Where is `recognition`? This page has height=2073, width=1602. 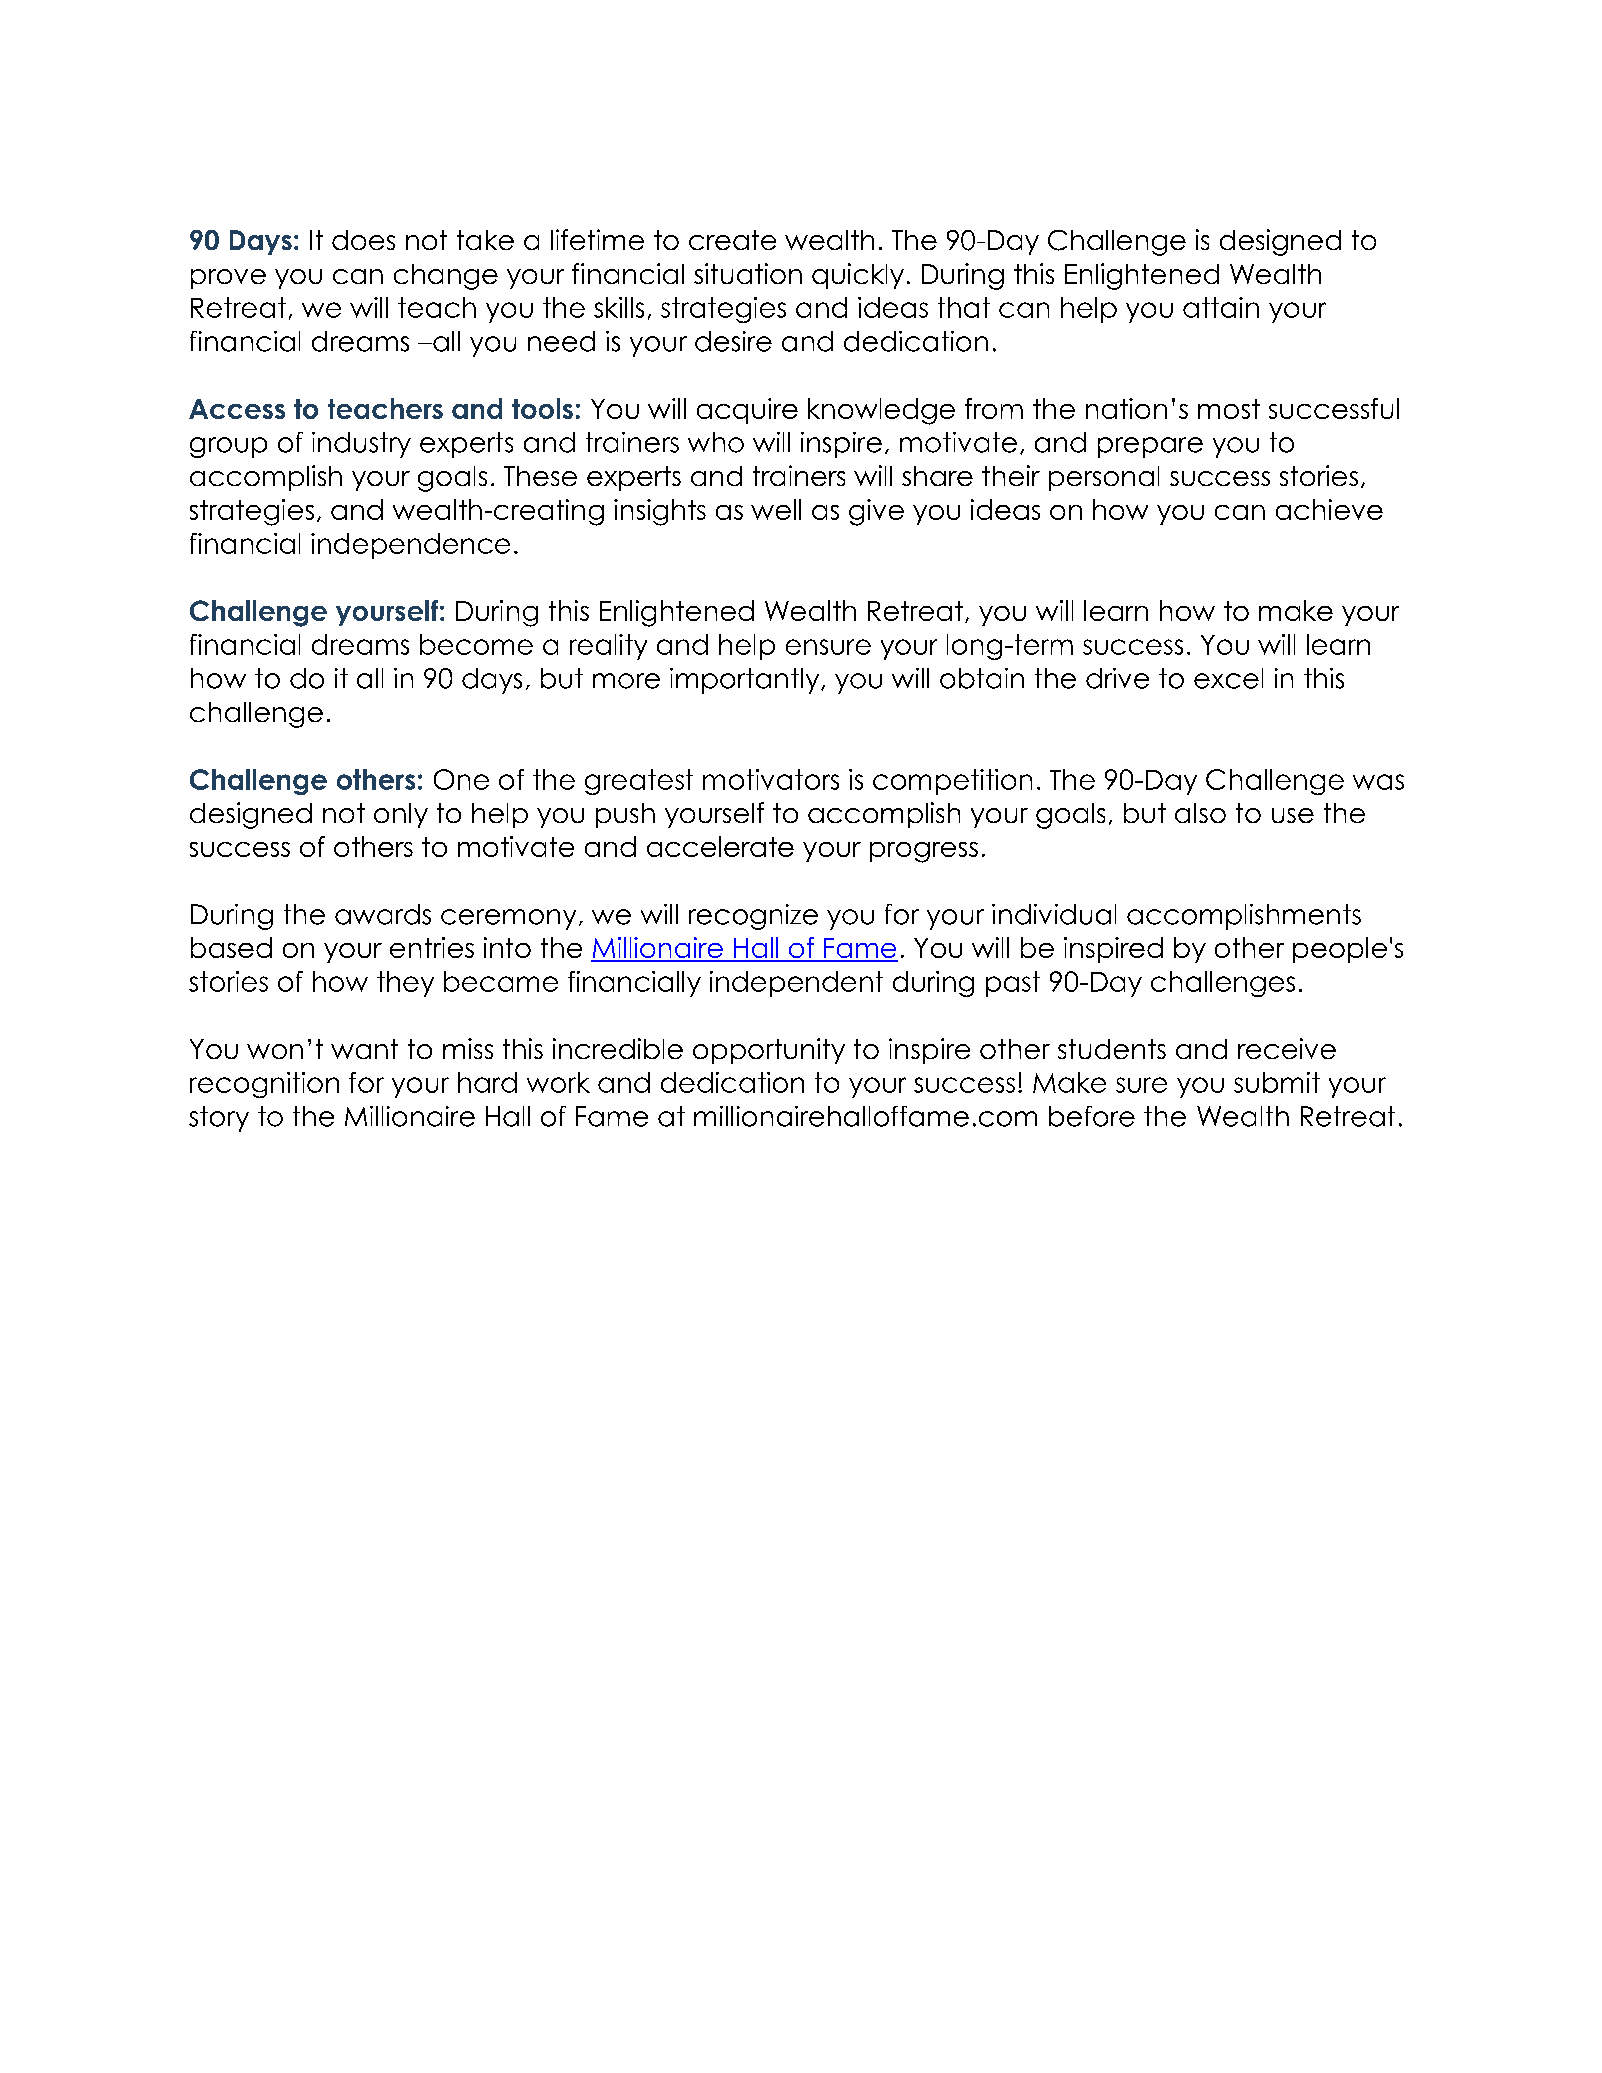
recognition is located at coordinates (264, 1085).
